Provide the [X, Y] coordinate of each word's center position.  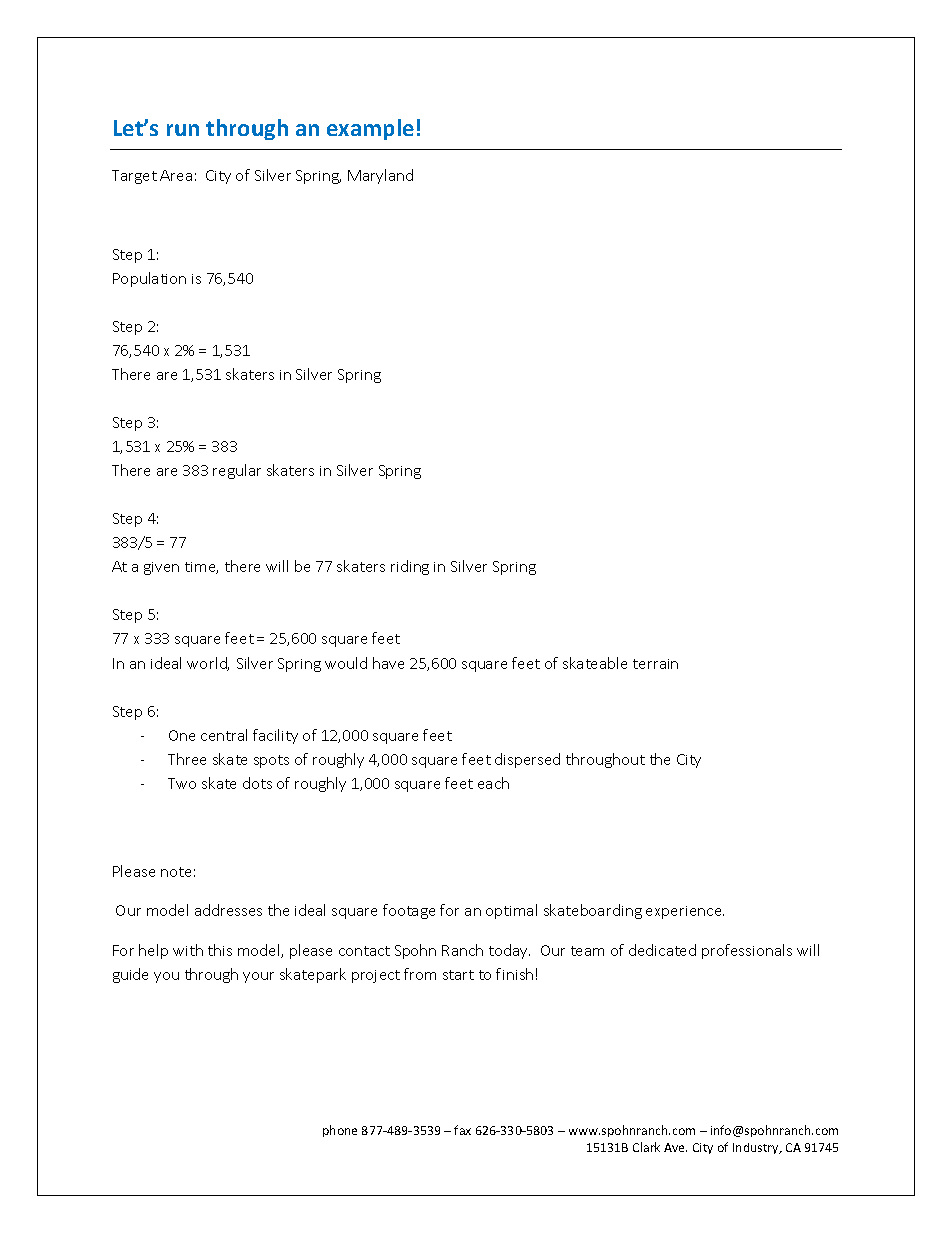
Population [149, 279]
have [388, 663]
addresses [228, 910]
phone [340, 1131]
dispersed [527, 760]
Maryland [380, 176]
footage [409, 911]
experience [685, 912]
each [493, 783]
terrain [655, 664]
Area [176, 175]
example [370, 129]
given [161, 568]
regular [237, 471]
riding [410, 567]
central [224, 735]
